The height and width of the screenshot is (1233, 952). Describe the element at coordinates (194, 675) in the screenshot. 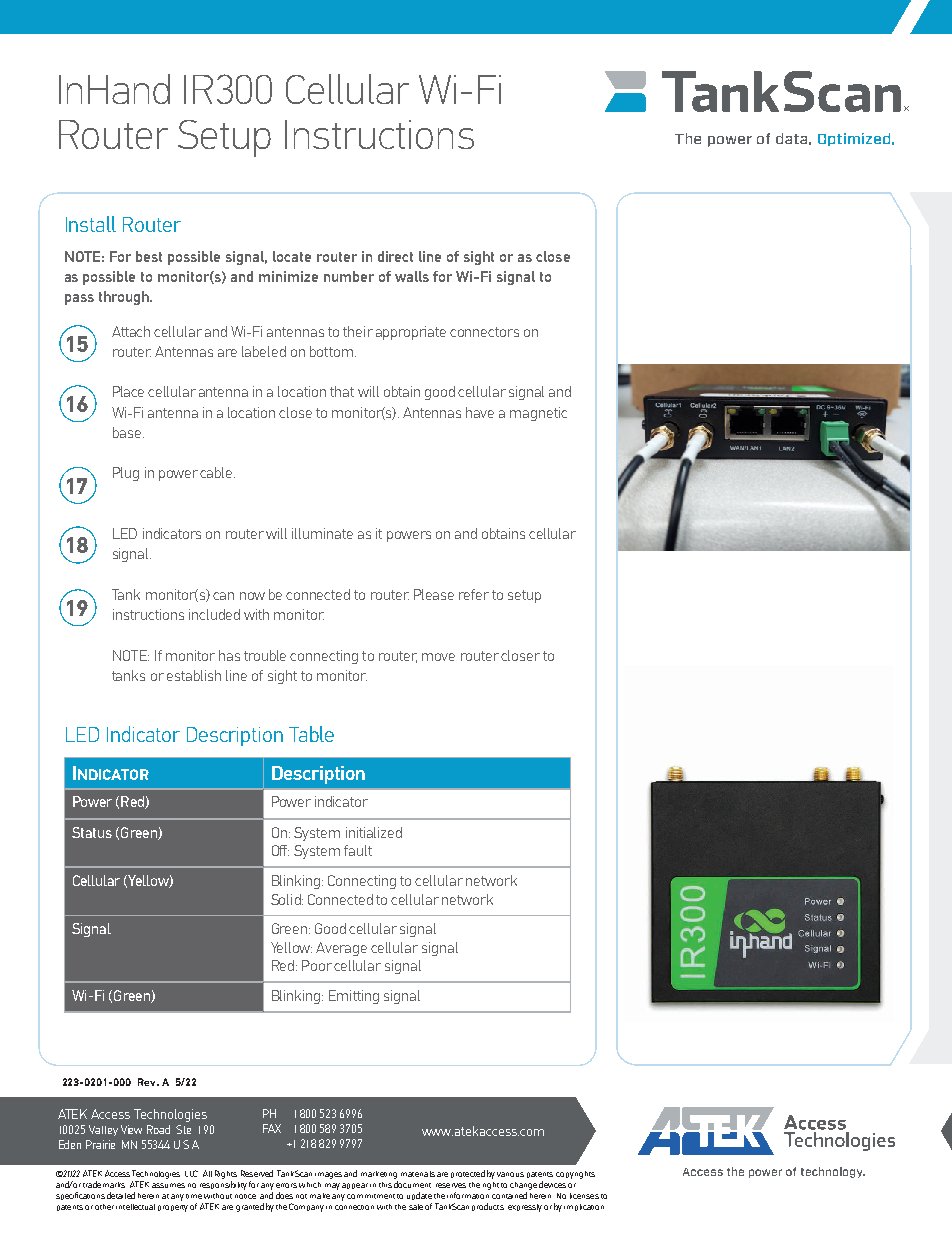

I see `establish` at that location.
